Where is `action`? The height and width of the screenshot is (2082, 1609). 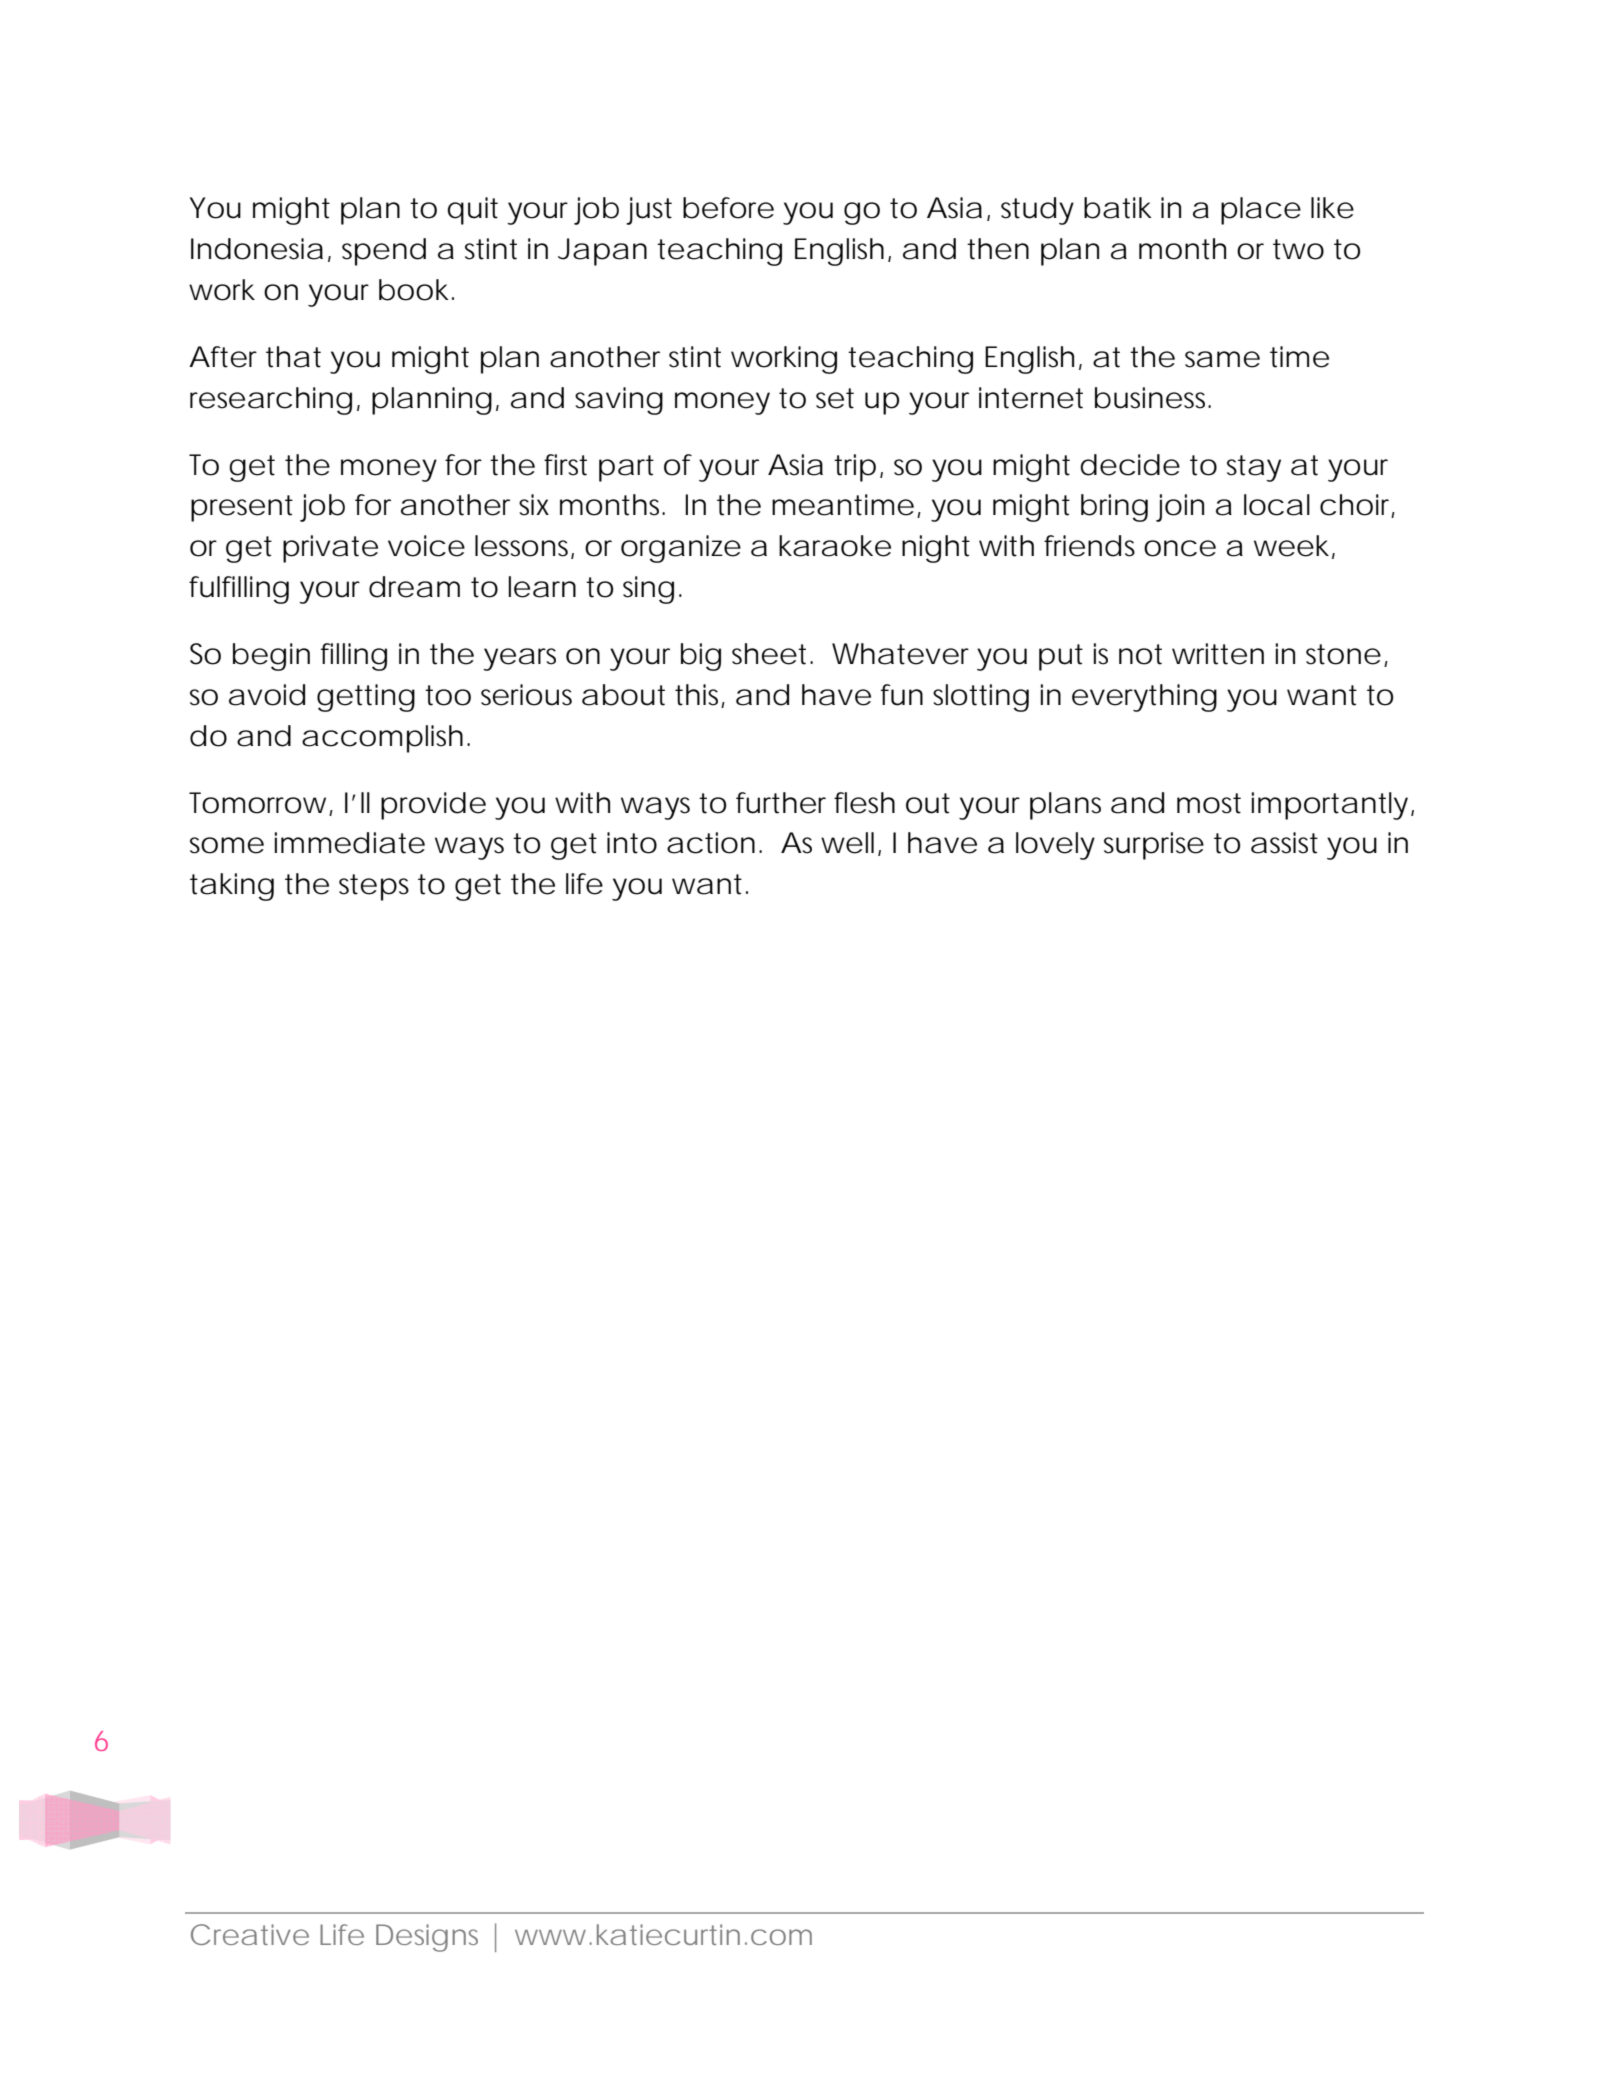 action is located at coordinates (711, 843).
